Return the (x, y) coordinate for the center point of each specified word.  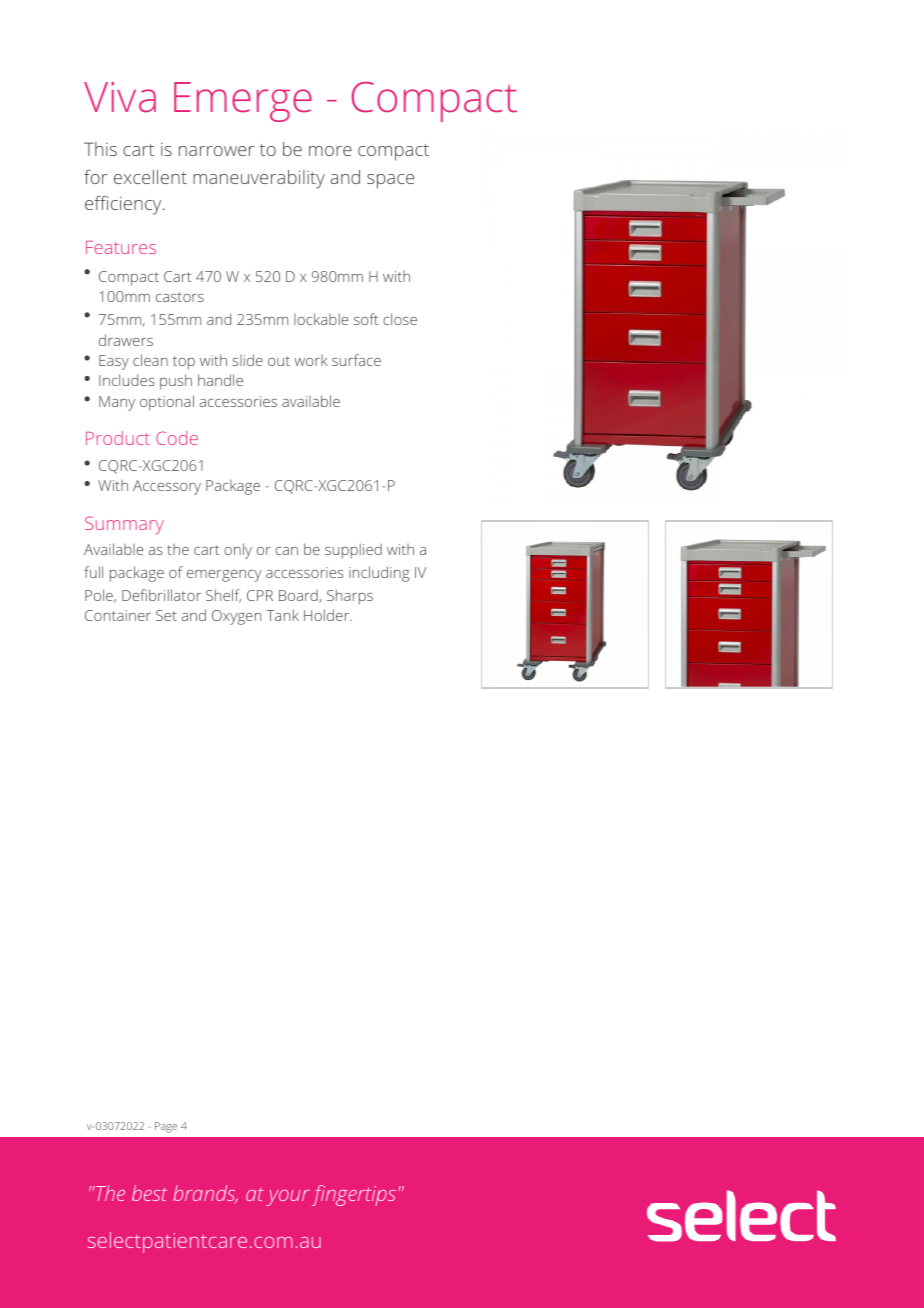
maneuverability (259, 179)
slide (247, 360)
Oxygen (236, 617)
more (330, 151)
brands (205, 1194)
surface (356, 360)
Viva (120, 97)
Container (118, 615)
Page (166, 1127)
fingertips (354, 1195)
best (149, 1193)
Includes (126, 380)
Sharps (350, 597)
